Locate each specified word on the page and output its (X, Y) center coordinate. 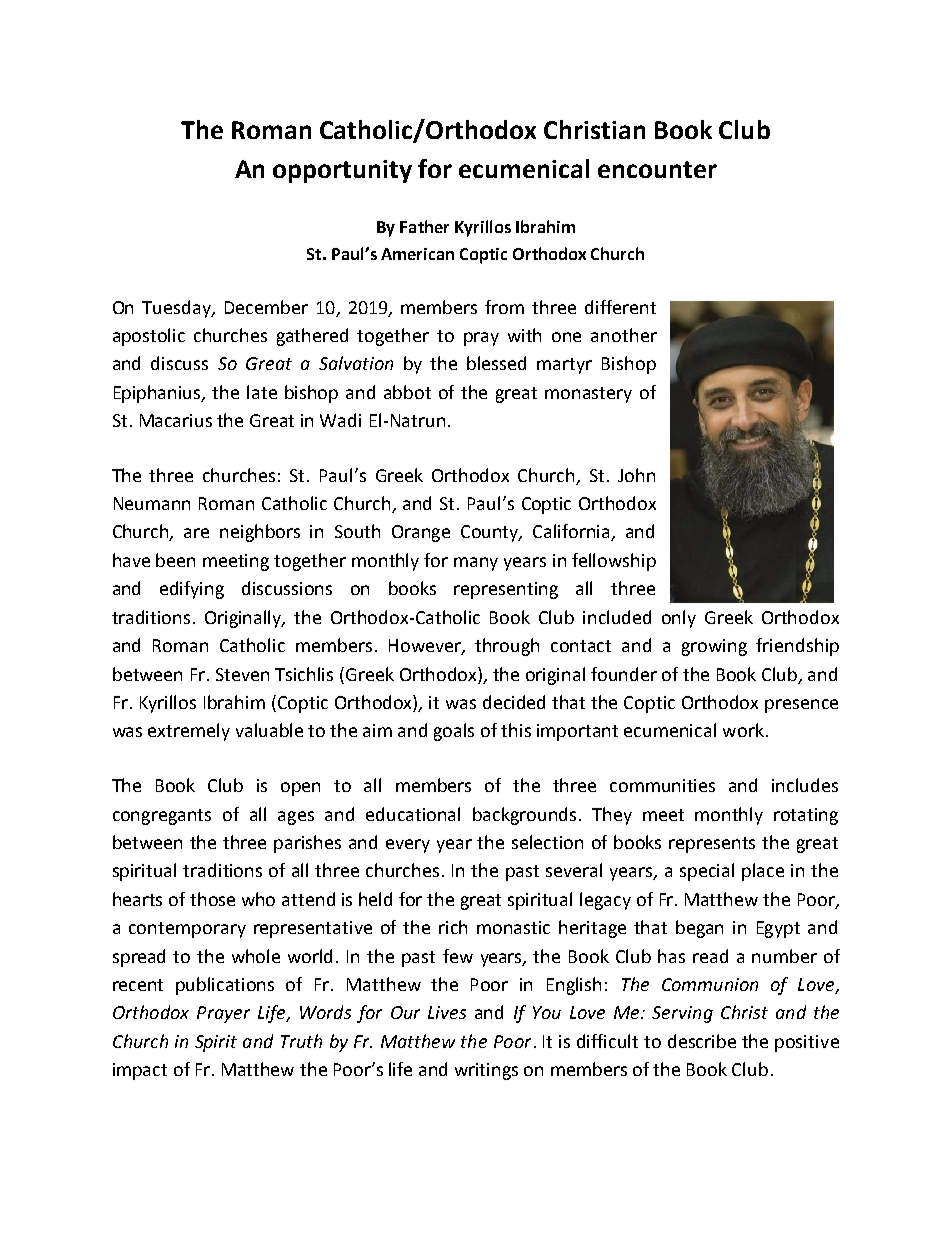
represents (712, 845)
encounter (657, 169)
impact (140, 1071)
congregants (162, 817)
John (636, 475)
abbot (407, 392)
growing (714, 647)
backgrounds (524, 816)
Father (424, 226)
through (507, 647)
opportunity (342, 171)
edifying (192, 590)
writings (486, 1071)
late (262, 392)
